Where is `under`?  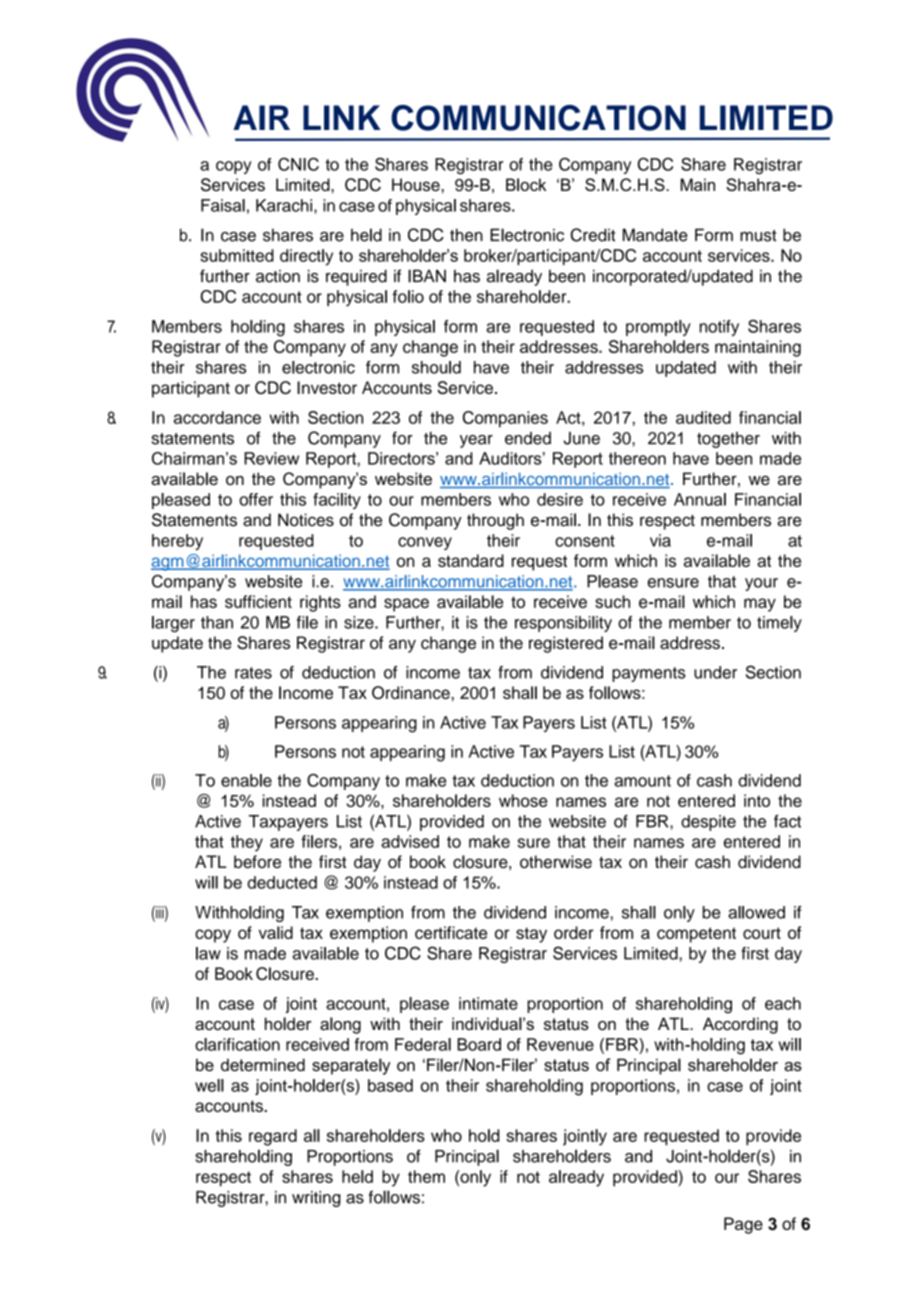 under is located at coordinates (715, 672).
